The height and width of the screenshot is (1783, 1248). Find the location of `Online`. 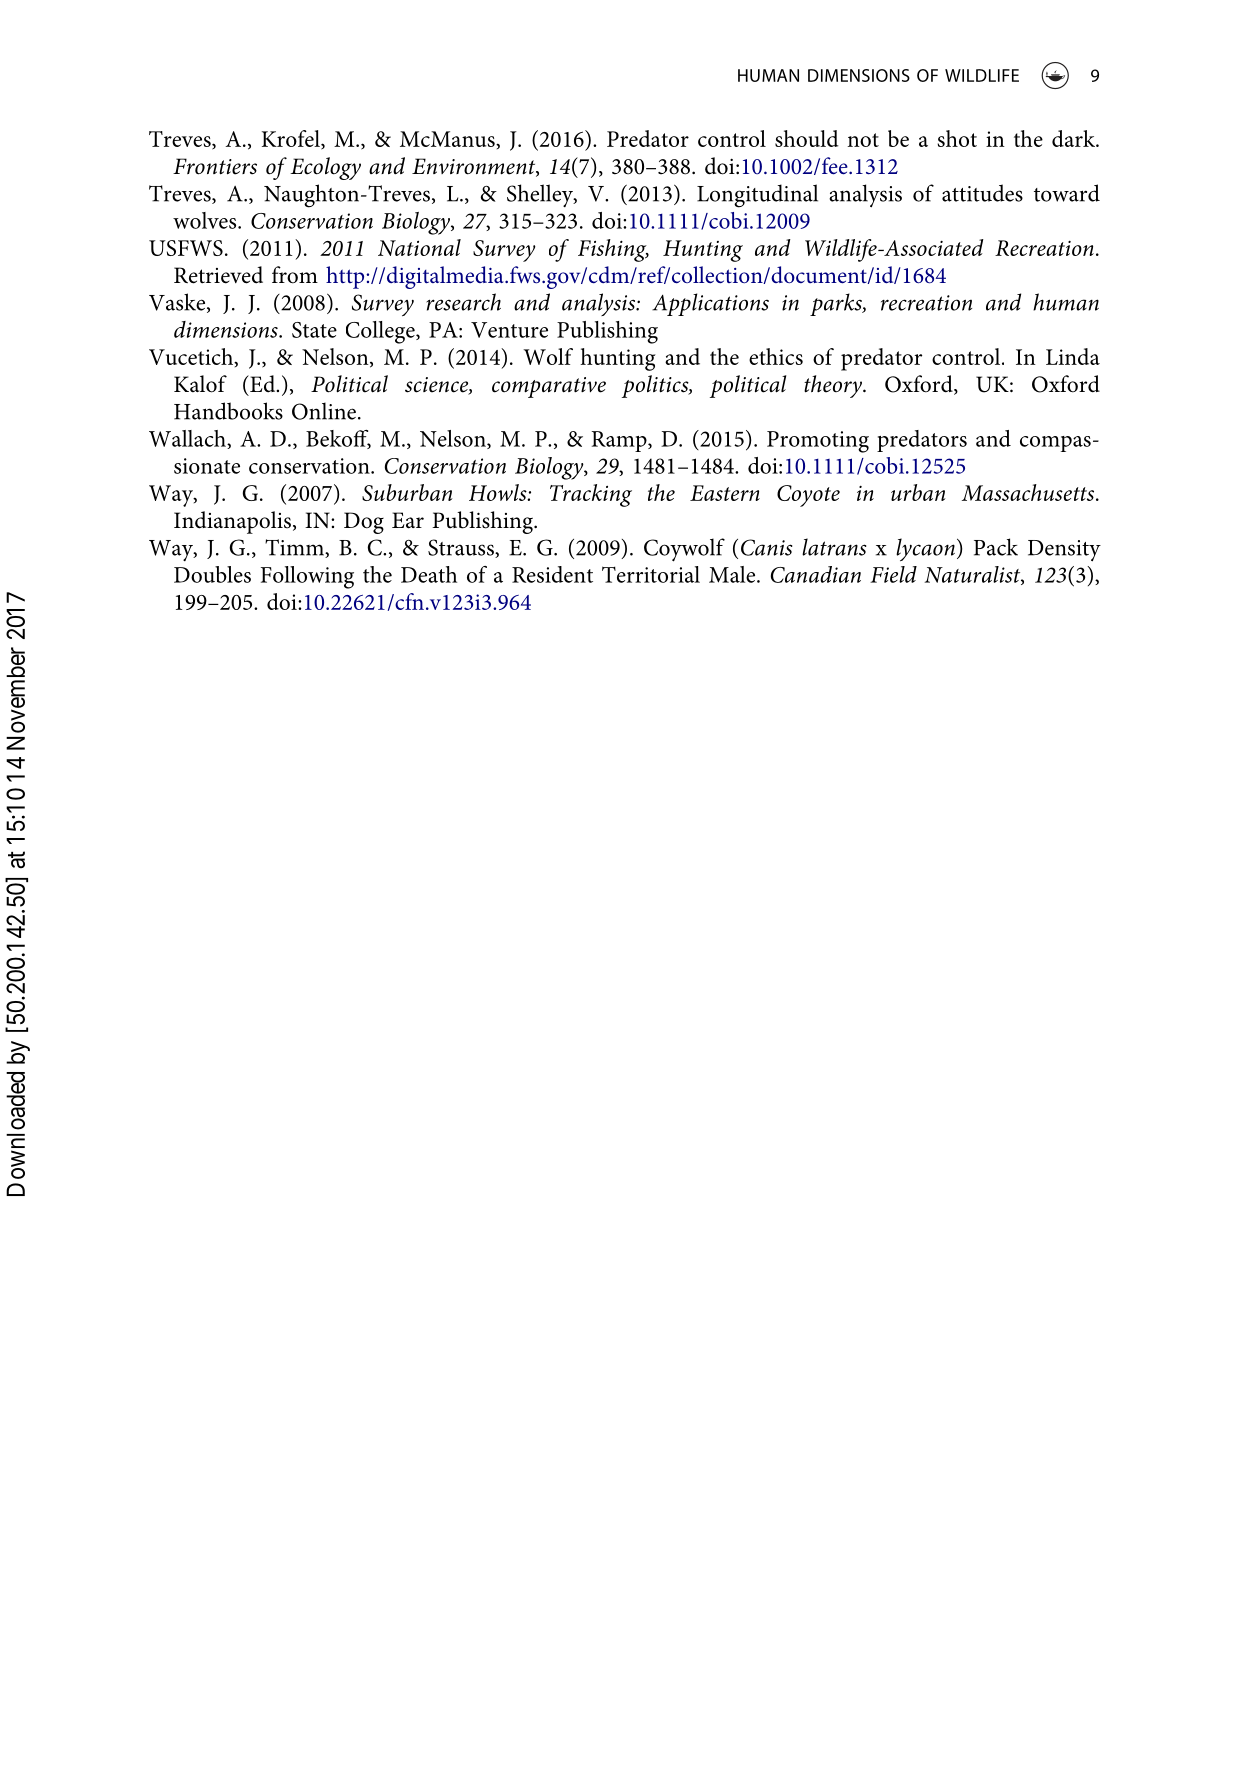

Online is located at coordinates (324, 411).
